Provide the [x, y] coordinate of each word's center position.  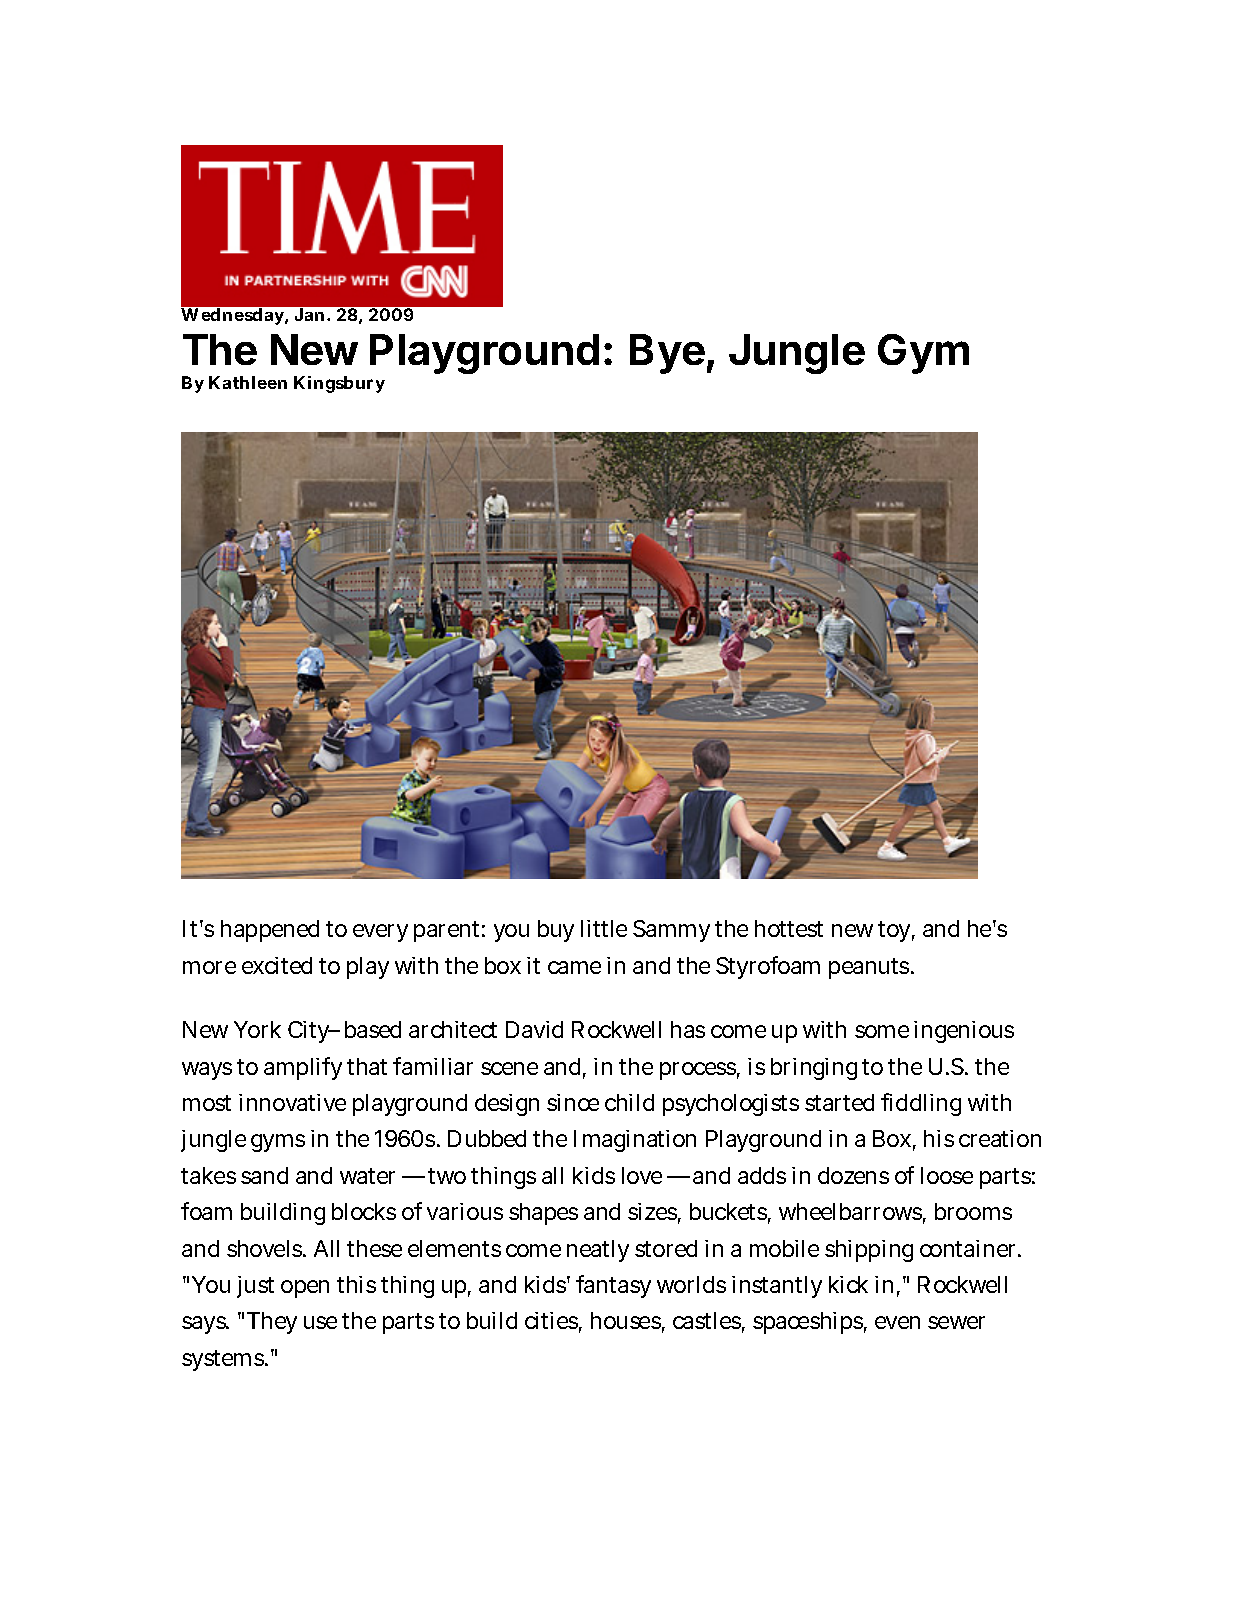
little [604, 928]
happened [270, 931]
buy [556, 931]
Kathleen [248, 382]
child [629, 1102]
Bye [667, 354]
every [380, 933]
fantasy [613, 1286]
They [272, 1323]
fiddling [921, 1104]
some [882, 1031]
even [897, 1322]
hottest [789, 928]
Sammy [671, 931]
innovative [292, 1102]
